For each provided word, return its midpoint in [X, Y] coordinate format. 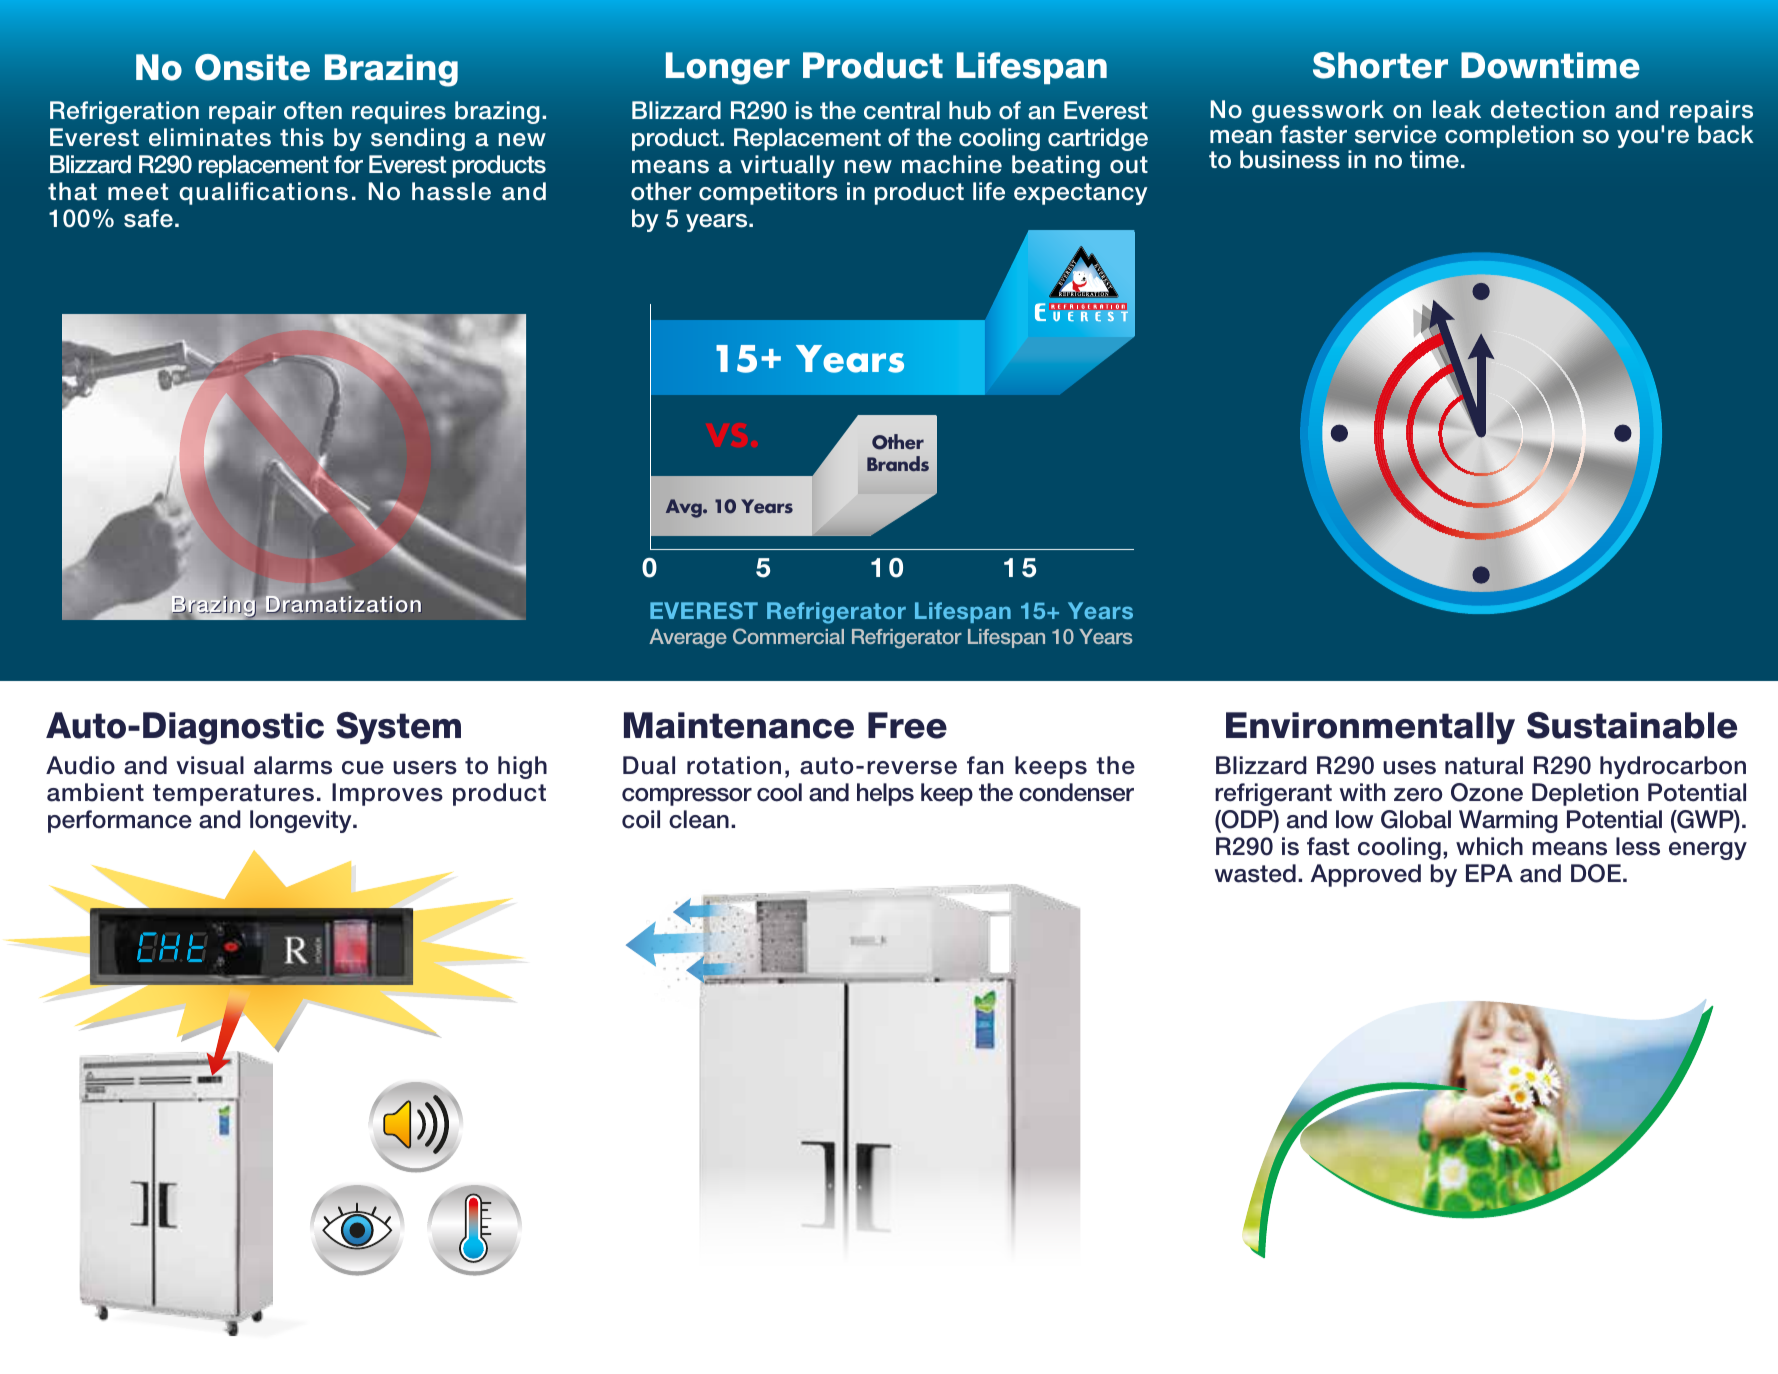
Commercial [788, 636]
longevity [302, 821]
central [902, 110]
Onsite [252, 67]
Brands [898, 464]
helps [885, 794]
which [1489, 846]
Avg [685, 508]
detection [1548, 109]
